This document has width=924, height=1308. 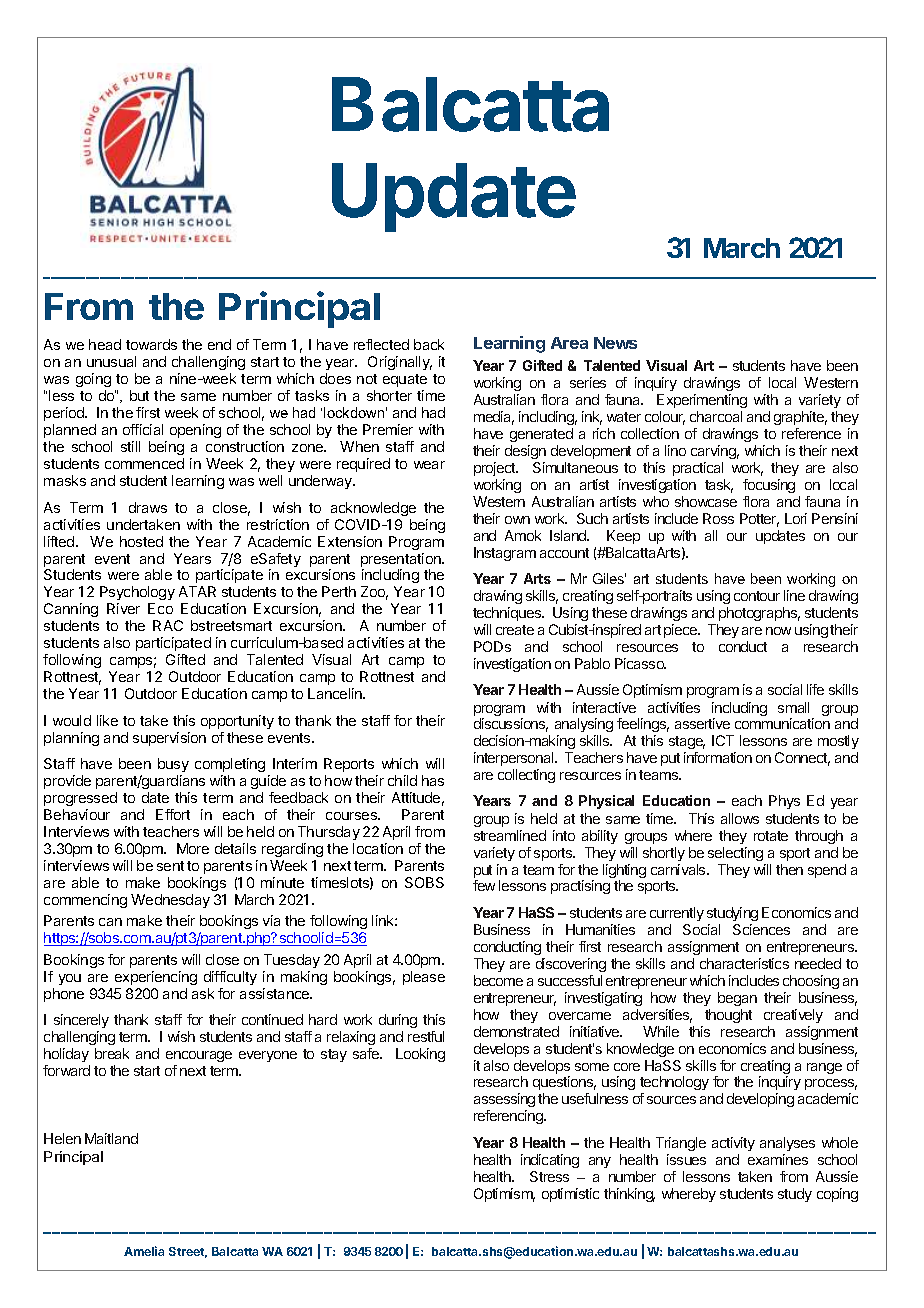 What do you see at coordinates (144, 1251) in the document?
I see `Amelia` at bounding box center [144, 1251].
